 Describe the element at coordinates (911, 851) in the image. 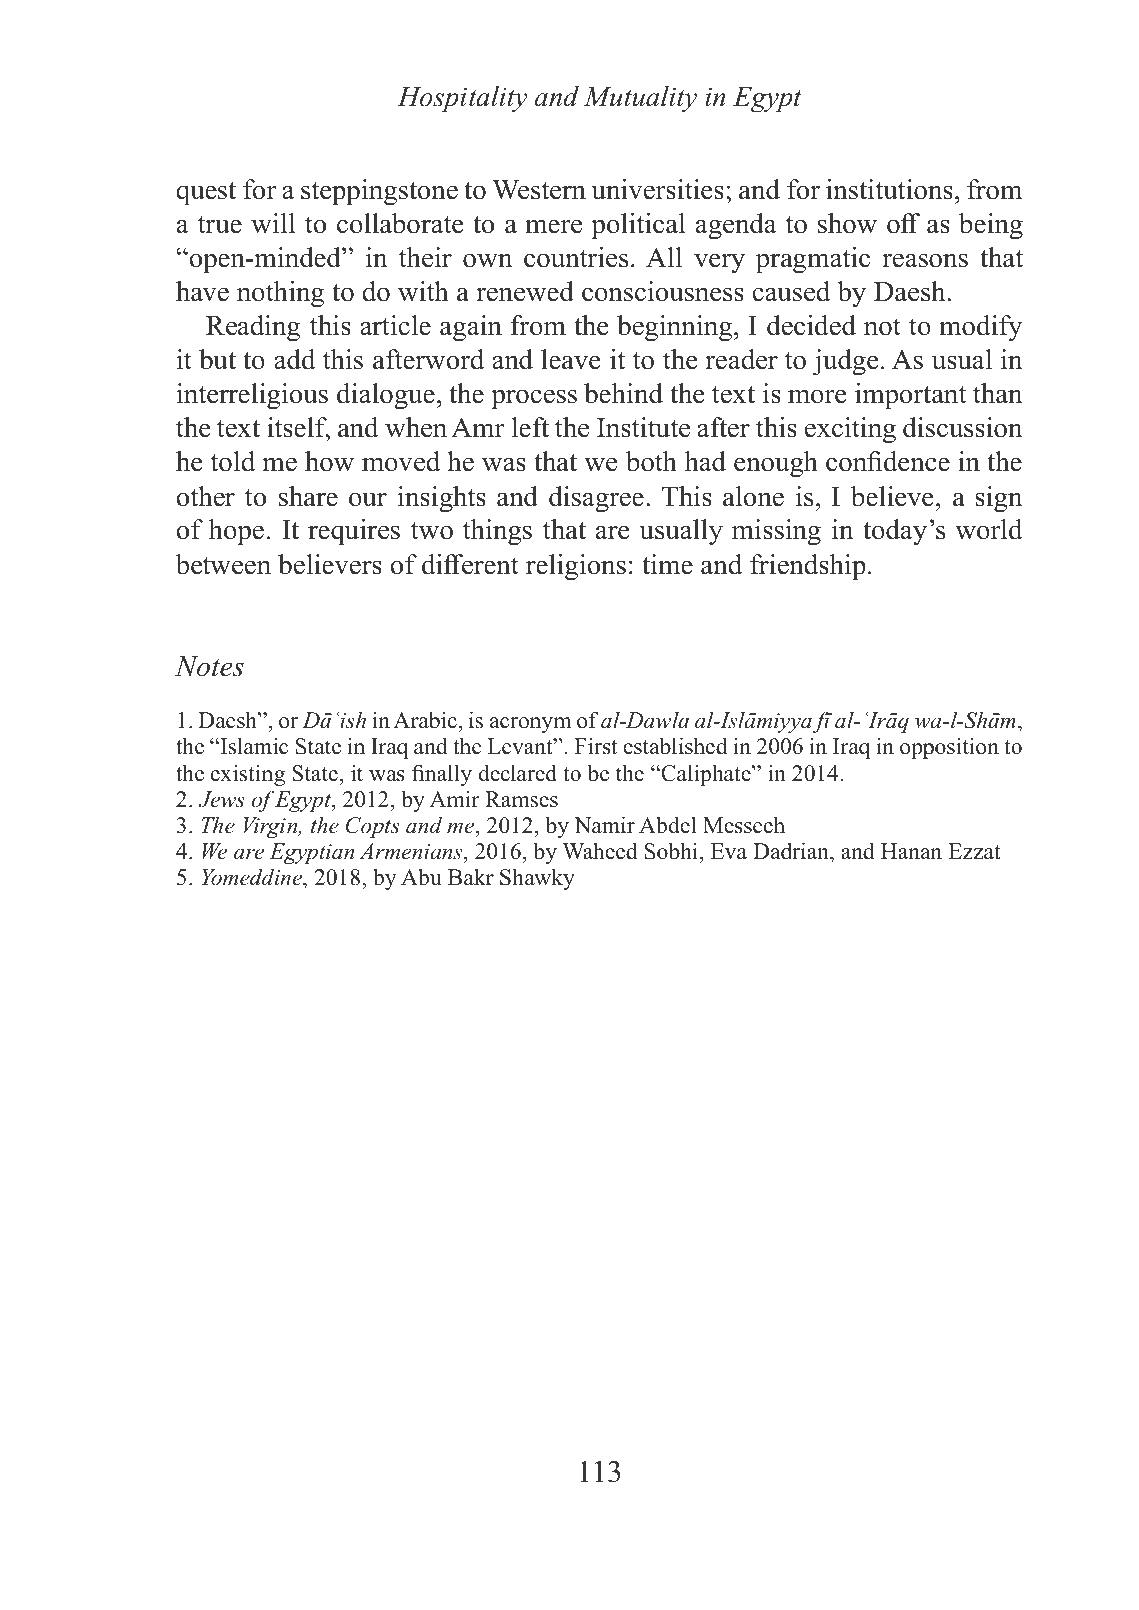

I see `Hanan` at that location.
